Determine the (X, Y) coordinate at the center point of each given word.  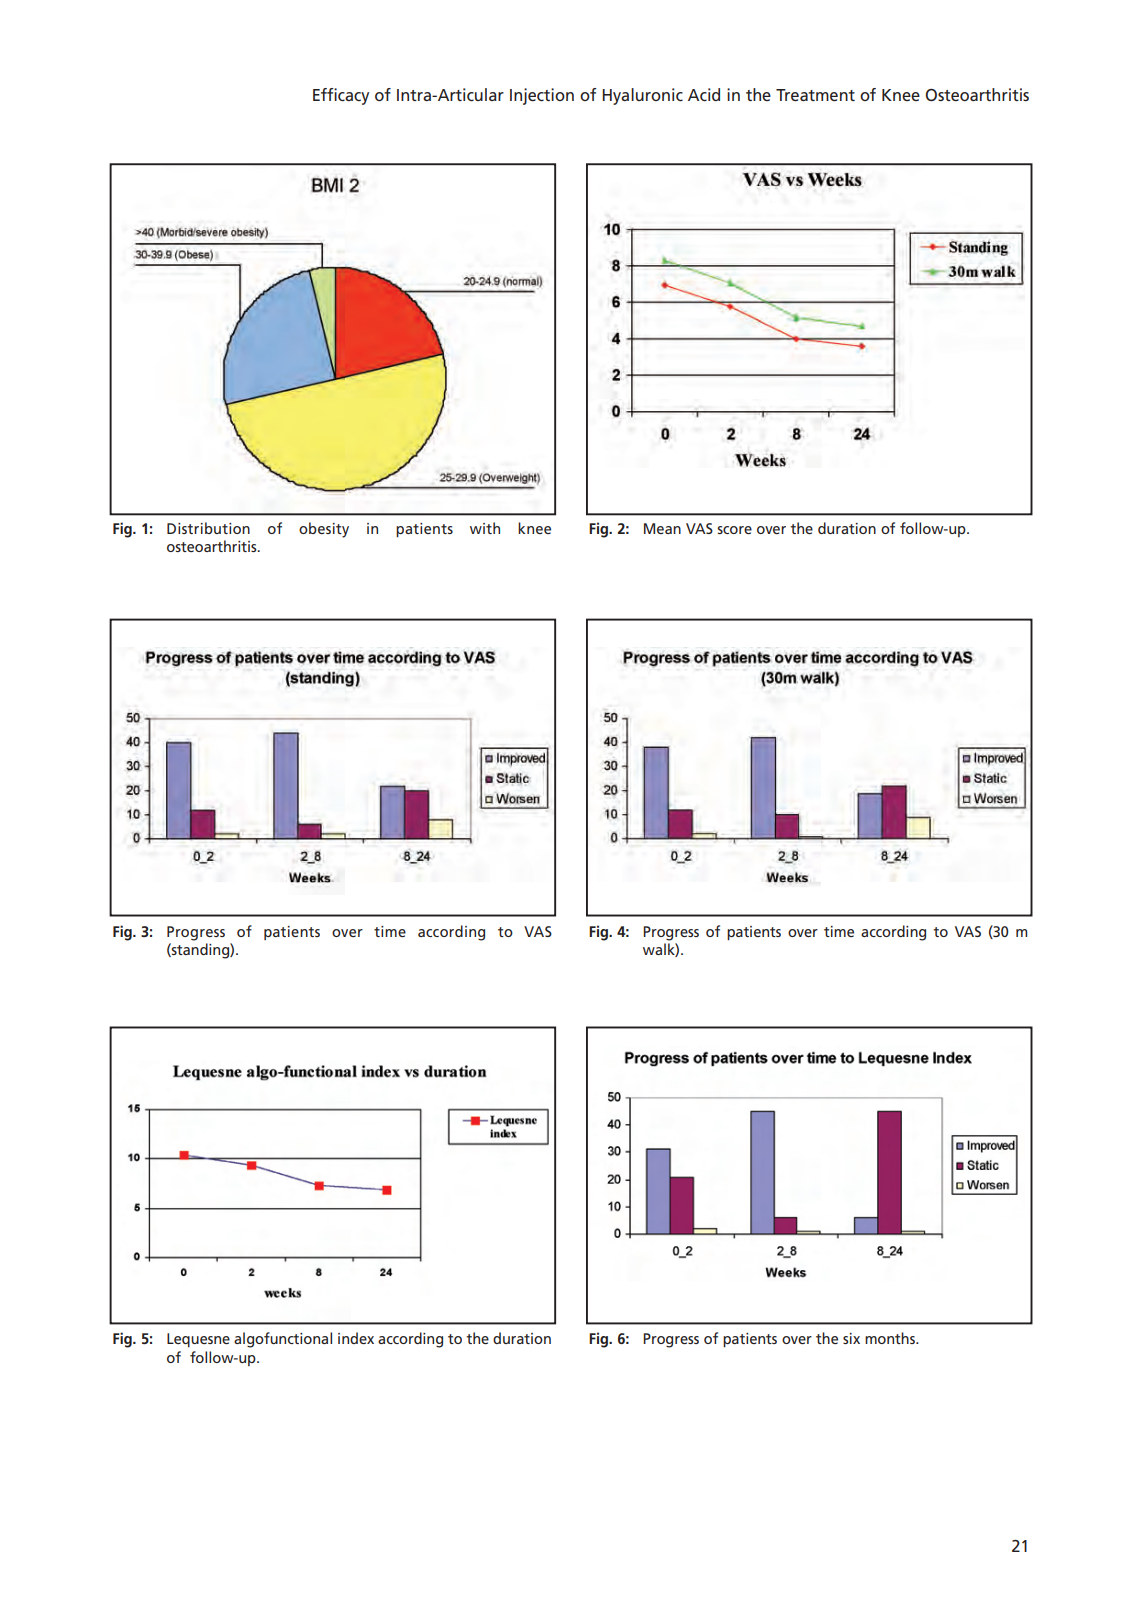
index (356, 1338)
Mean (662, 528)
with (485, 528)
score (734, 530)
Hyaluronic (642, 96)
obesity (324, 530)
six (851, 1338)
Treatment (815, 95)
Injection (542, 96)
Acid (704, 94)
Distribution (208, 528)
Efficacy (341, 96)
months (891, 1338)
